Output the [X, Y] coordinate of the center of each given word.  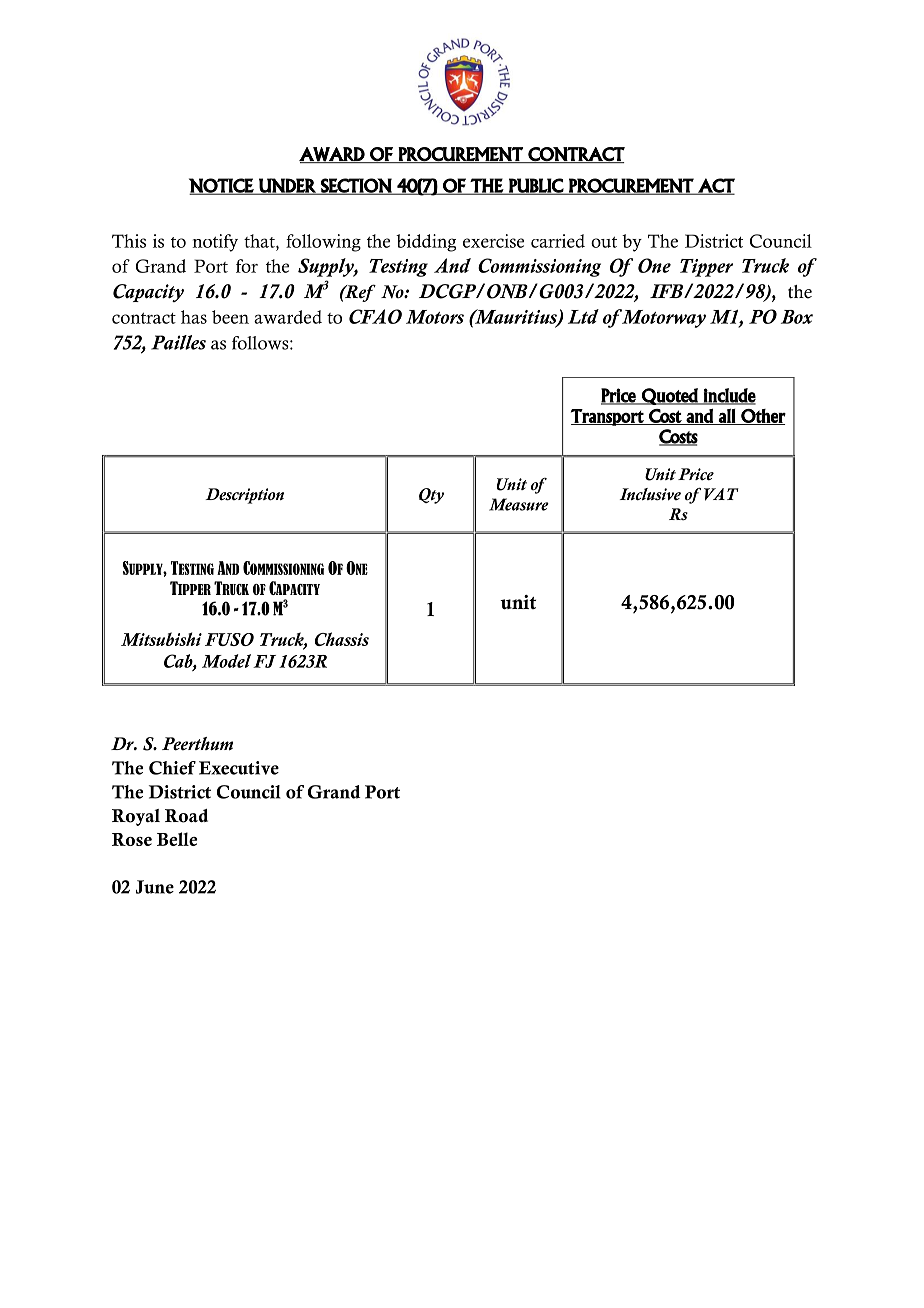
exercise [493, 241]
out [604, 242]
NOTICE [222, 186]
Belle [177, 839]
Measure [519, 504]
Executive [239, 768]
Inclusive [650, 494]
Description [244, 496]
